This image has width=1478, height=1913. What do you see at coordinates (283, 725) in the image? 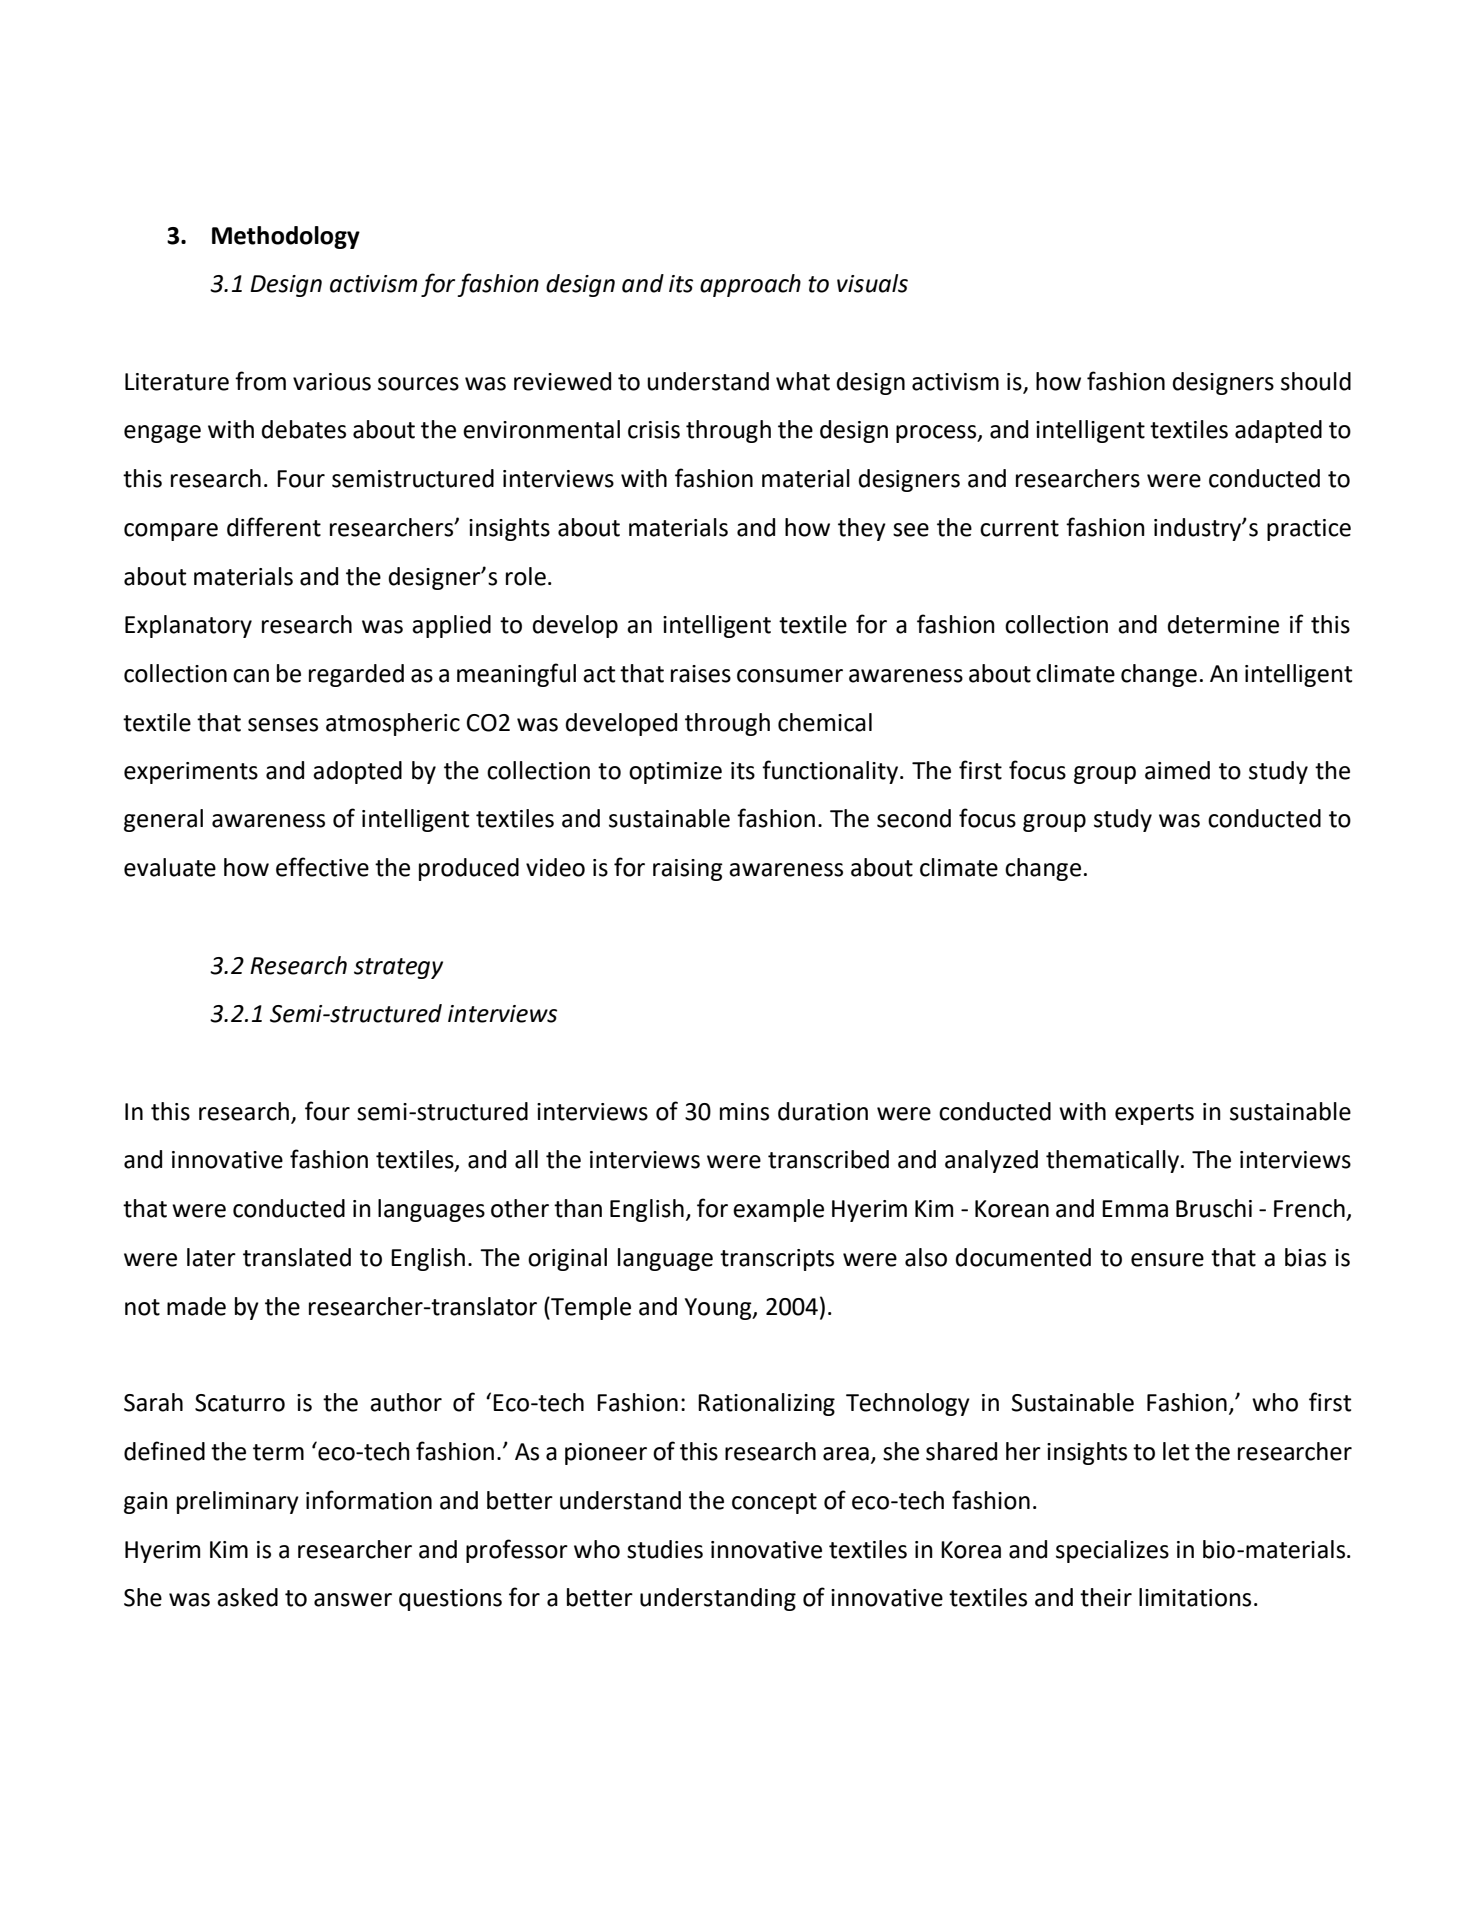
I see `senses` at bounding box center [283, 725].
